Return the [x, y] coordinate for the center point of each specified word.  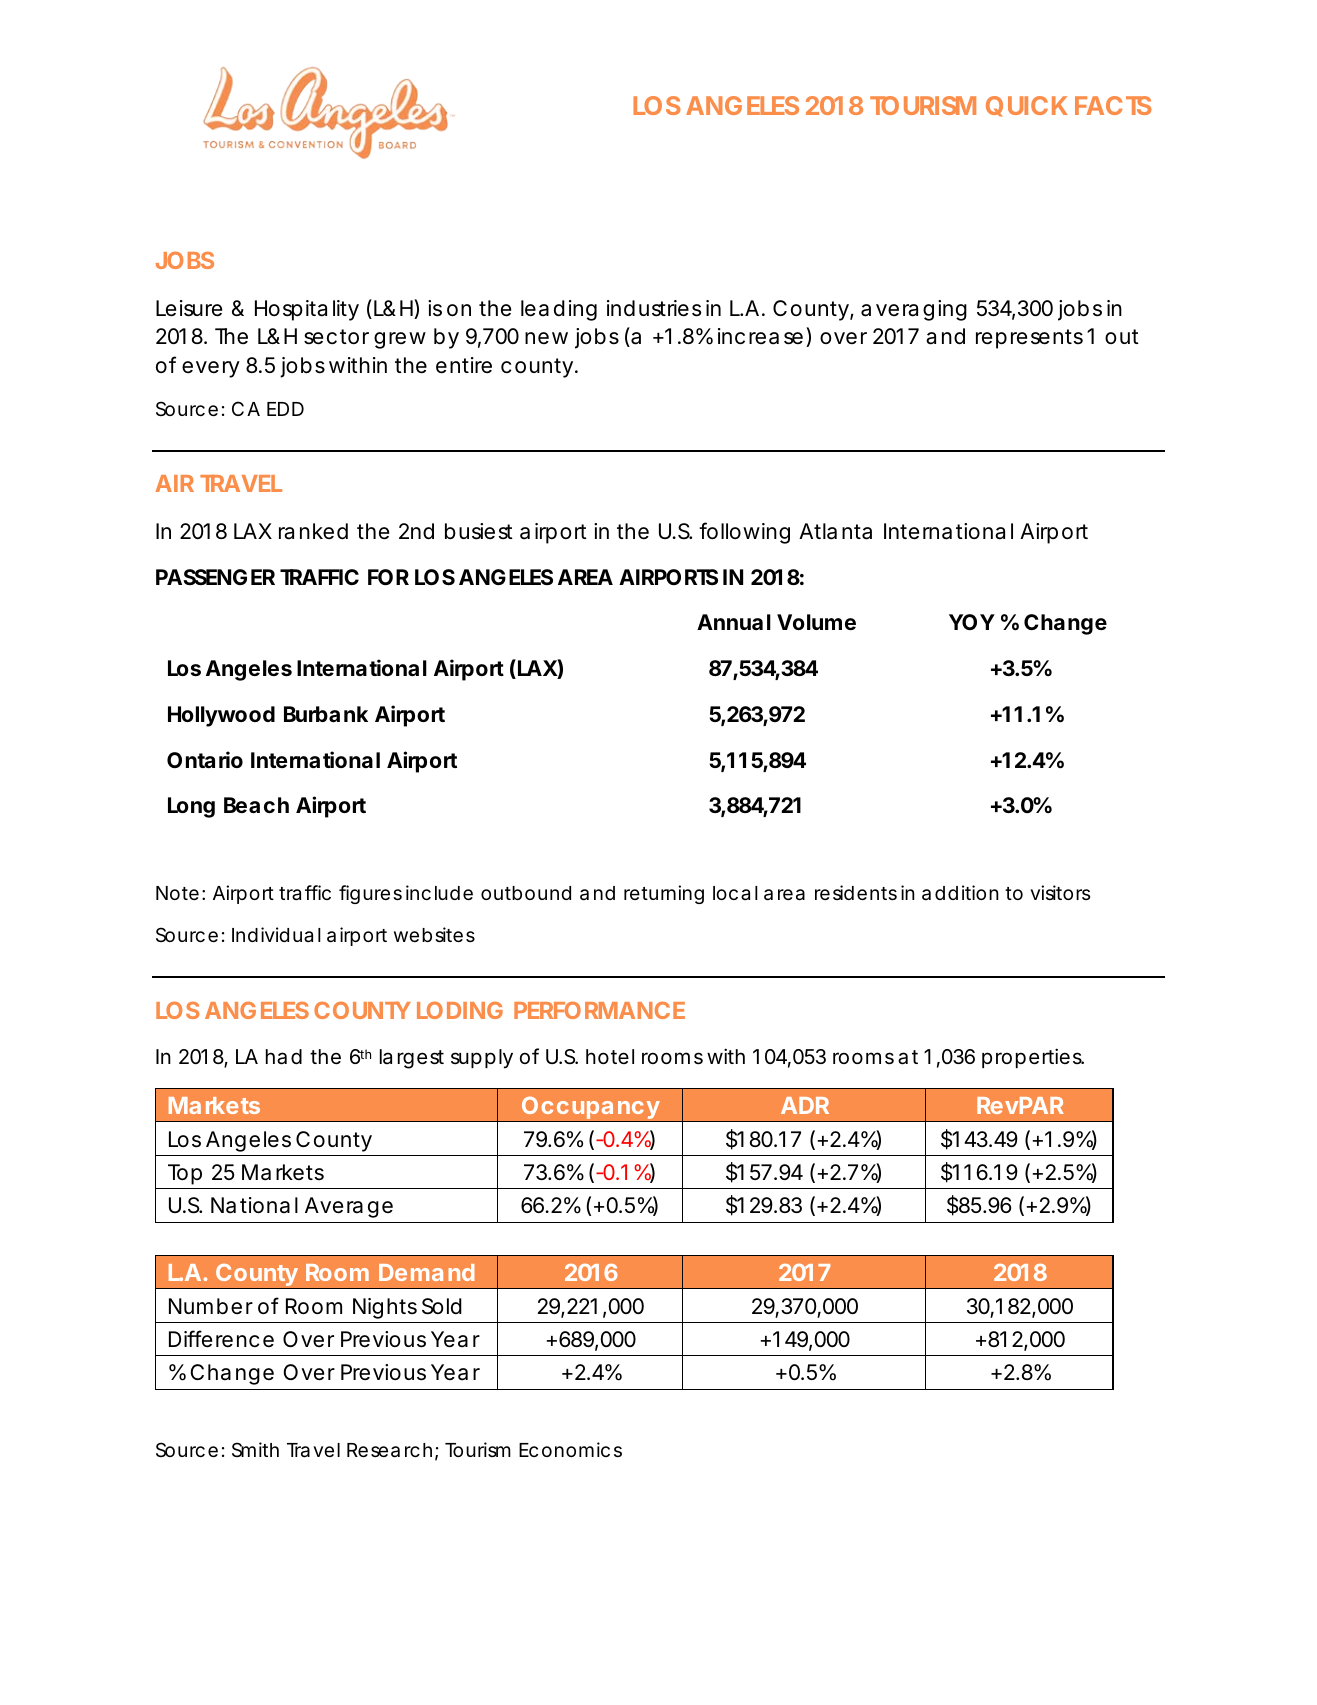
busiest [479, 531]
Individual [276, 935]
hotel [610, 1056]
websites [434, 934]
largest [412, 1059]
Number [211, 1306]
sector [336, 337]
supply [482, 1059]
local [735, 893]
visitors [1060, 892]
